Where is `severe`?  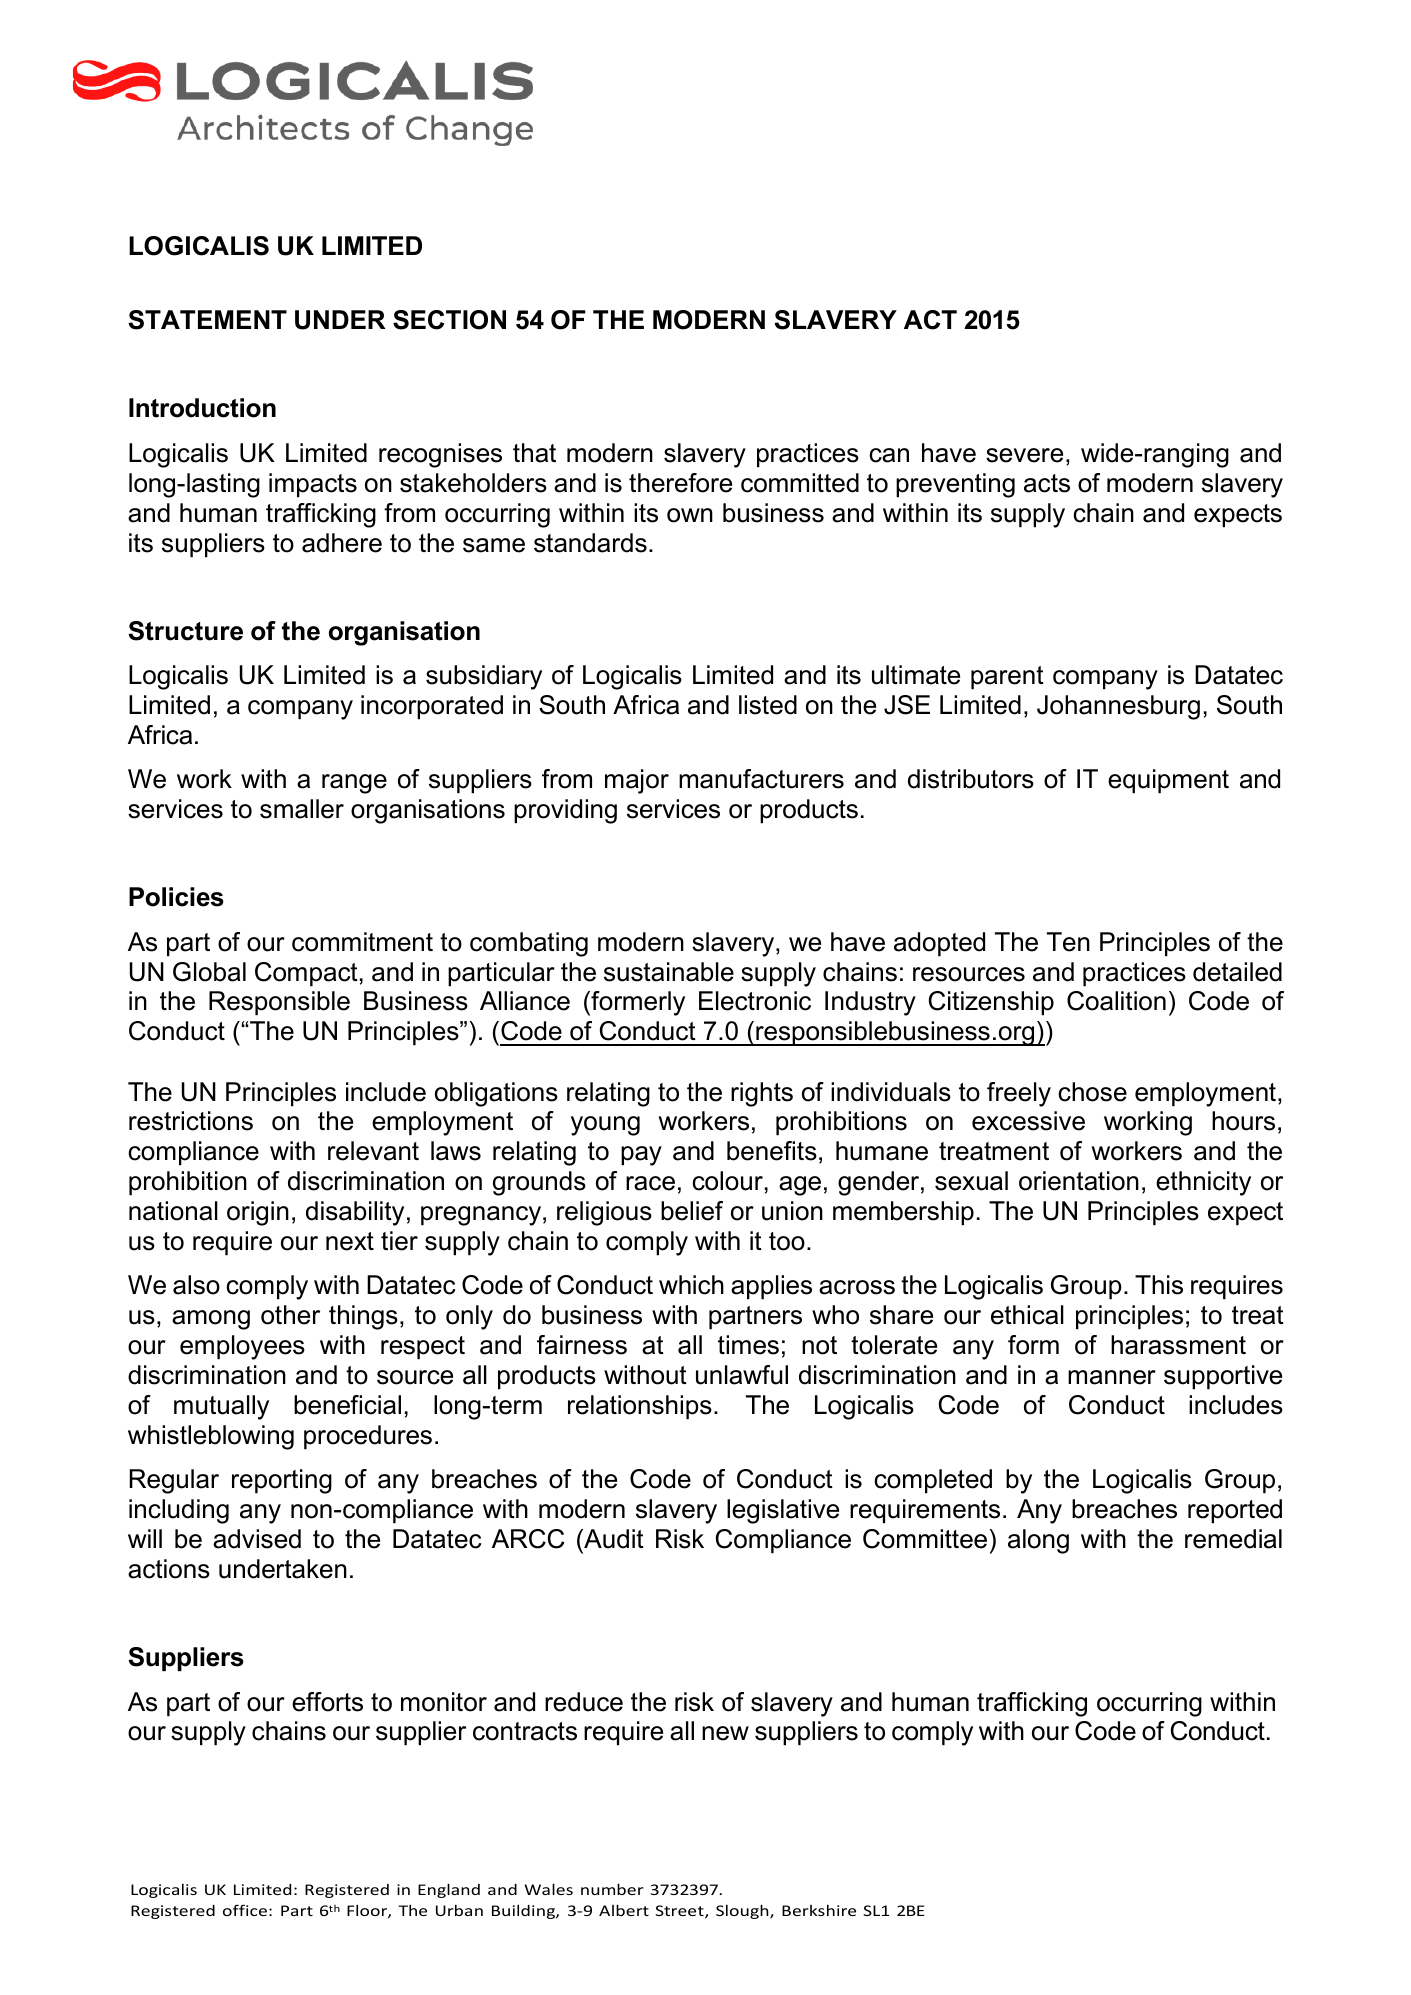 severe is located at coordinates (1024, 455).
